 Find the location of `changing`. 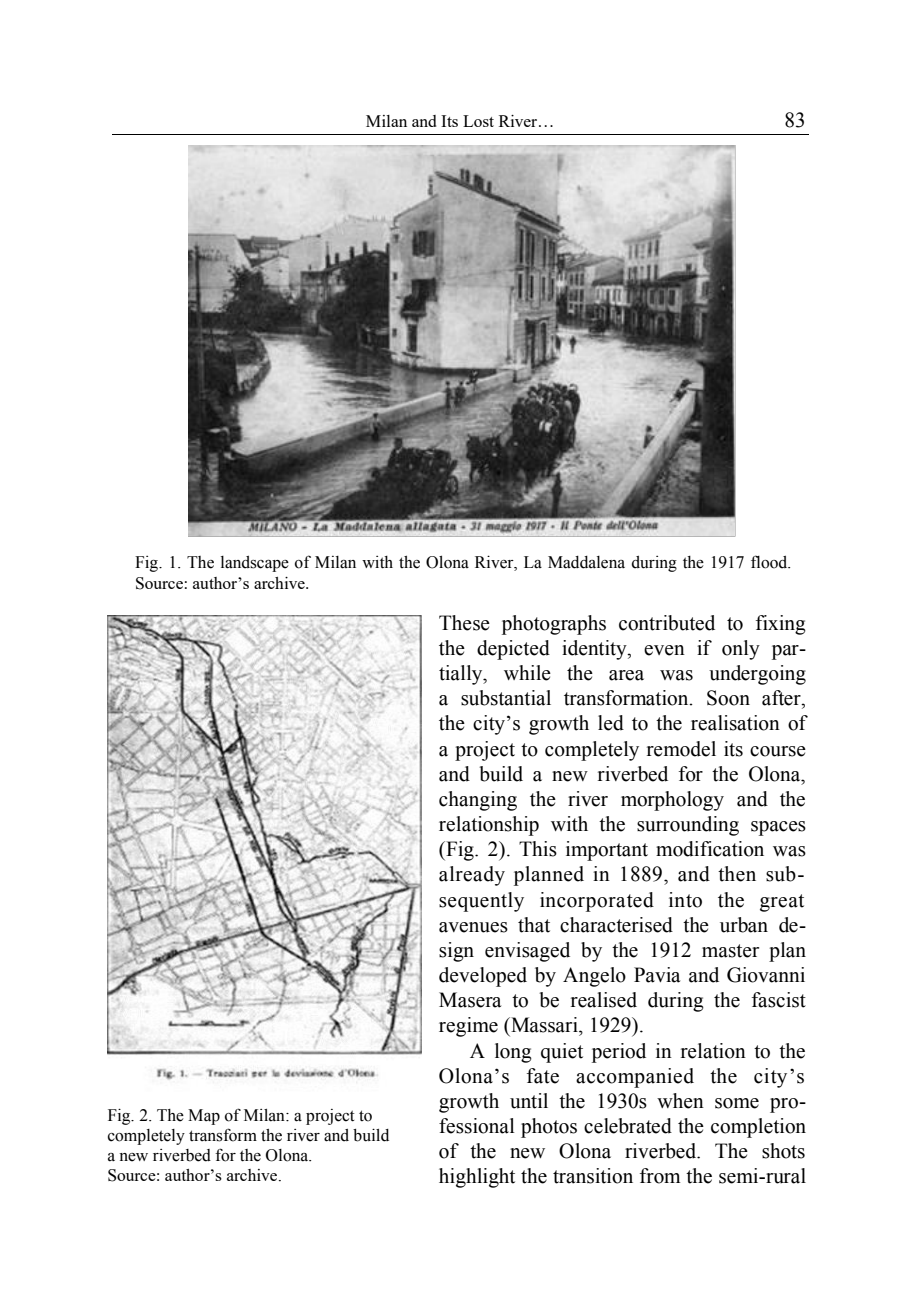

changing is located at coordinates (478, 801).
